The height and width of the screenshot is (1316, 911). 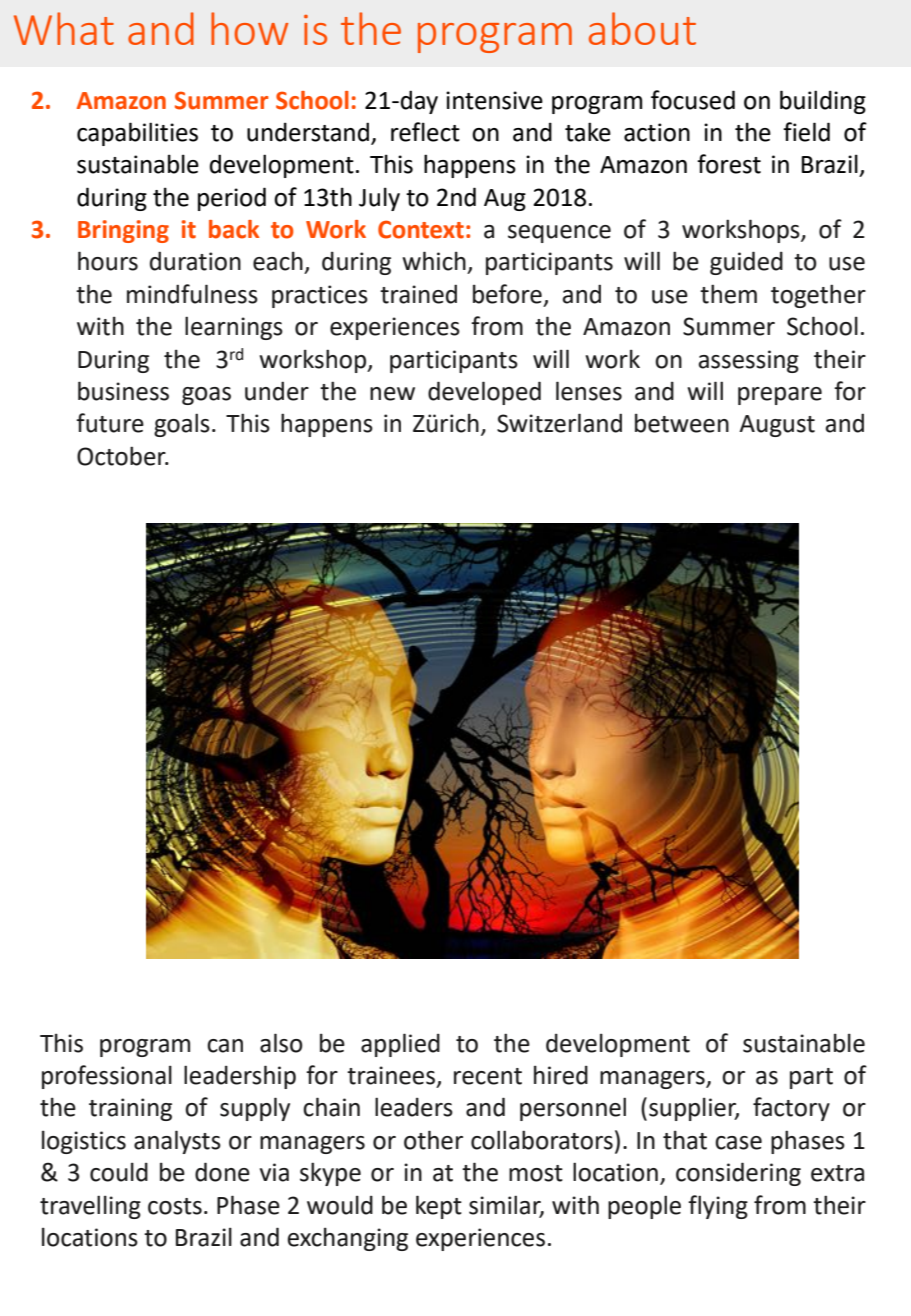 What do you see at coordinates (400, 1045) in the screenshot?
I see `applied` at bounding box center [400, 1045].
